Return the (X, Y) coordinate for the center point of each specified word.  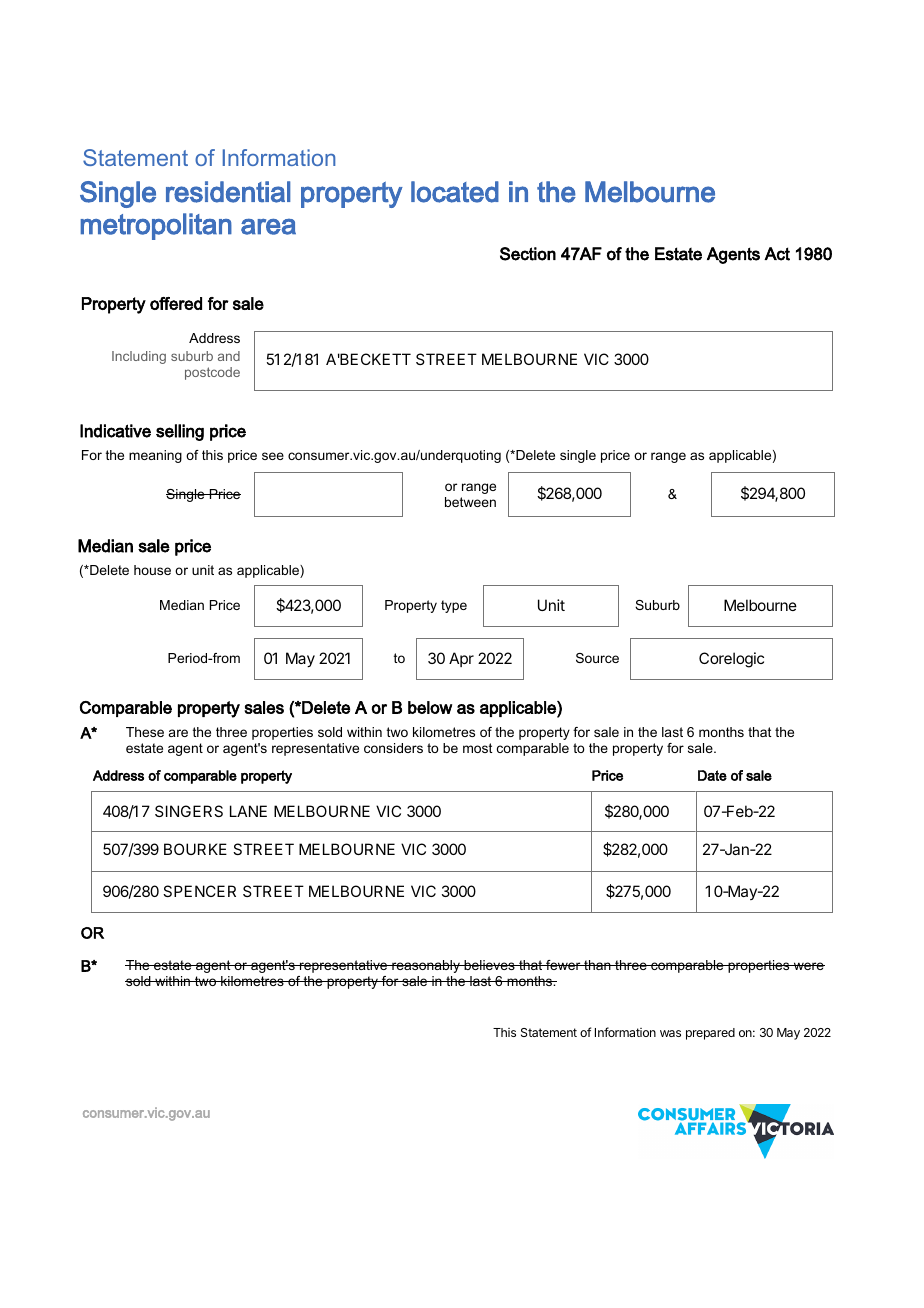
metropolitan (156, 226)
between (470, 502)
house (152, 570)
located (455, 192)
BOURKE (195, 849)
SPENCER (199, 891)
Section (528, 254)
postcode (212, 373)
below (430, 707)
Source (597, 658)
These (145, 732)
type (454, 606)
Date (712, 775)
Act (777, 254)
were (808, 966)
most (478, 748)
